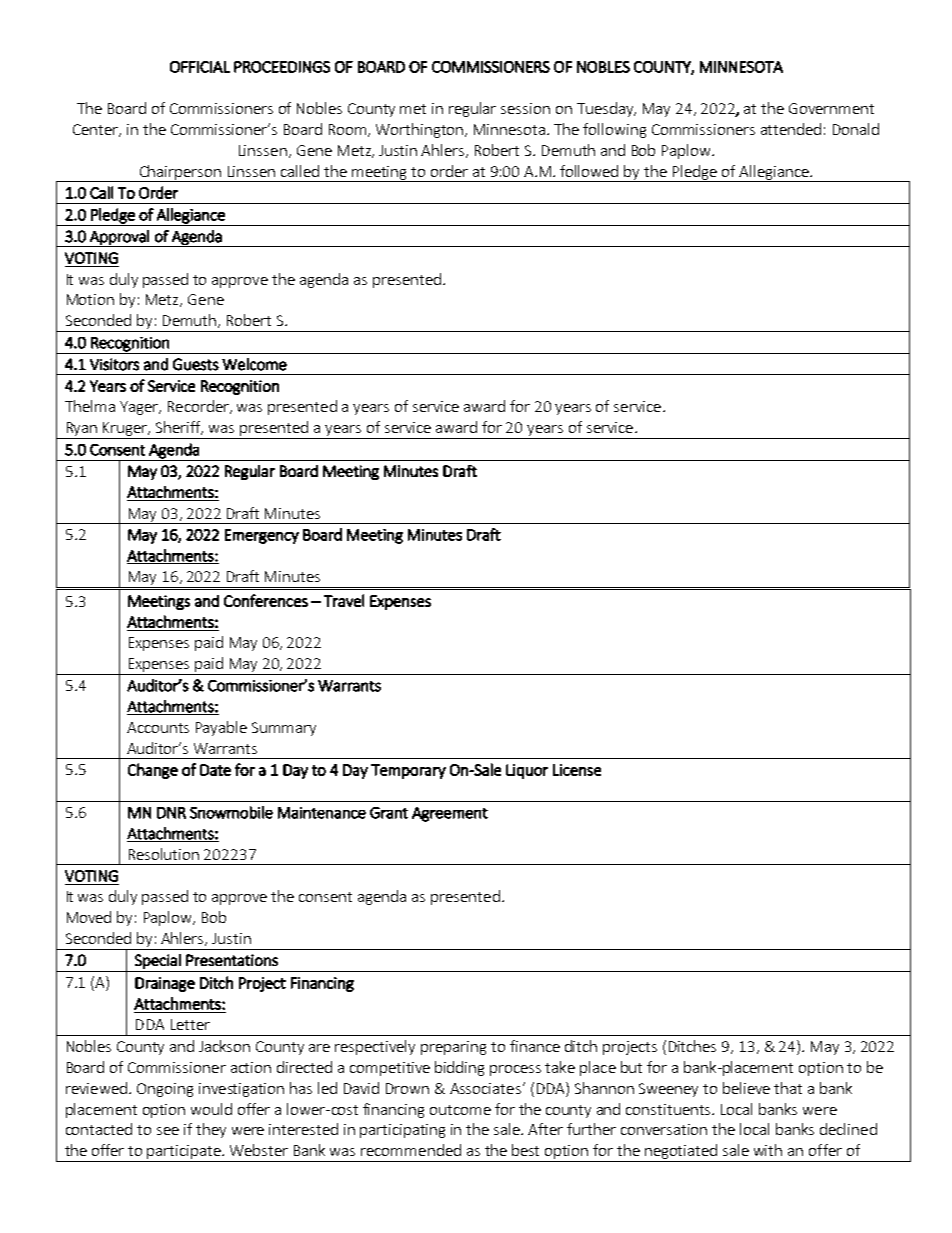 This image has width=952, height=1233. I want to click on Agreement, so click(450, 814).
